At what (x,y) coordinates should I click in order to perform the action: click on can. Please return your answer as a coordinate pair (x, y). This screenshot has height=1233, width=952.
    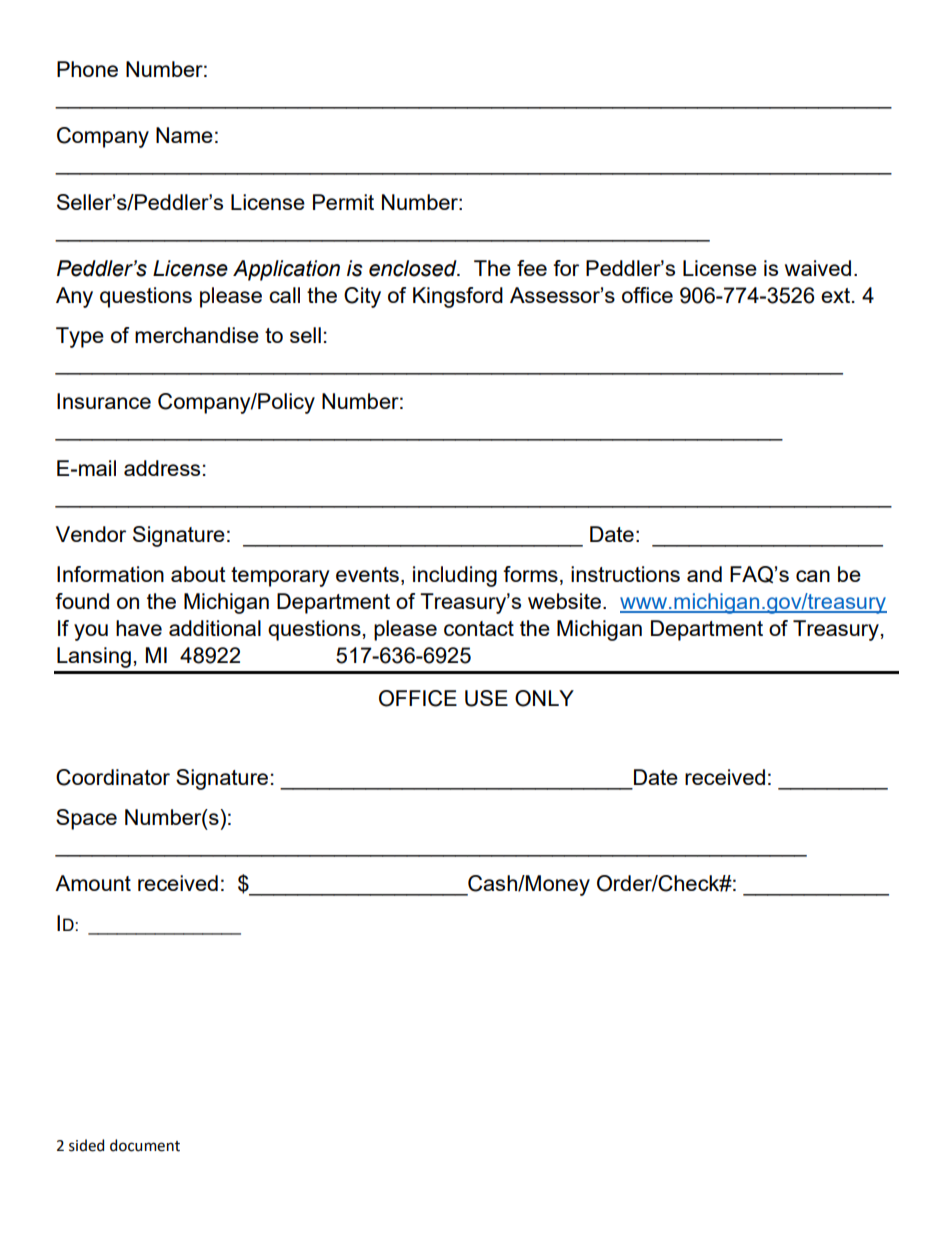
    Looking at the image, I should click on (813, 576).
